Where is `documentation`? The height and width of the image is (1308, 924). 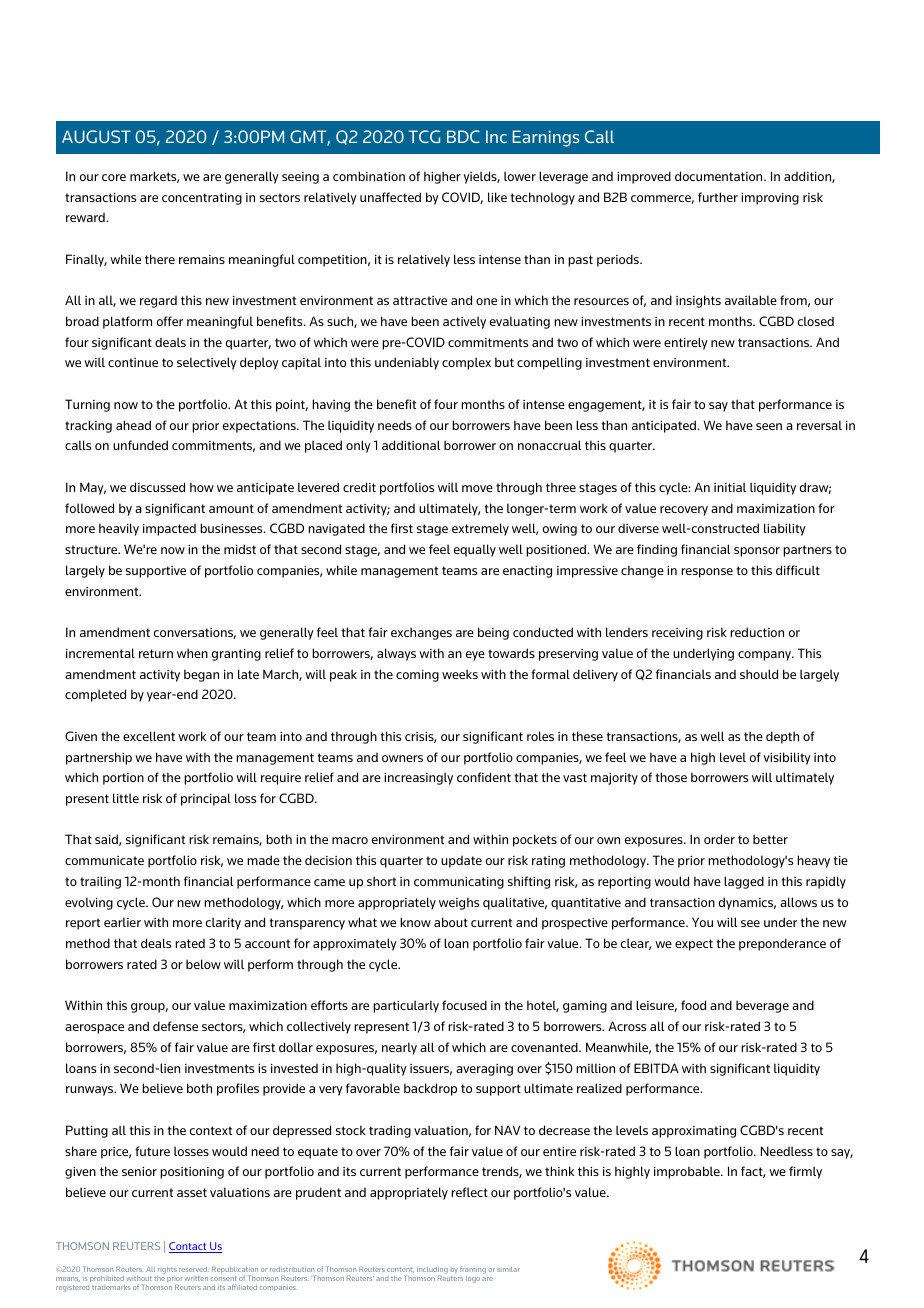
documentation is located at coordinates (720, 176).
